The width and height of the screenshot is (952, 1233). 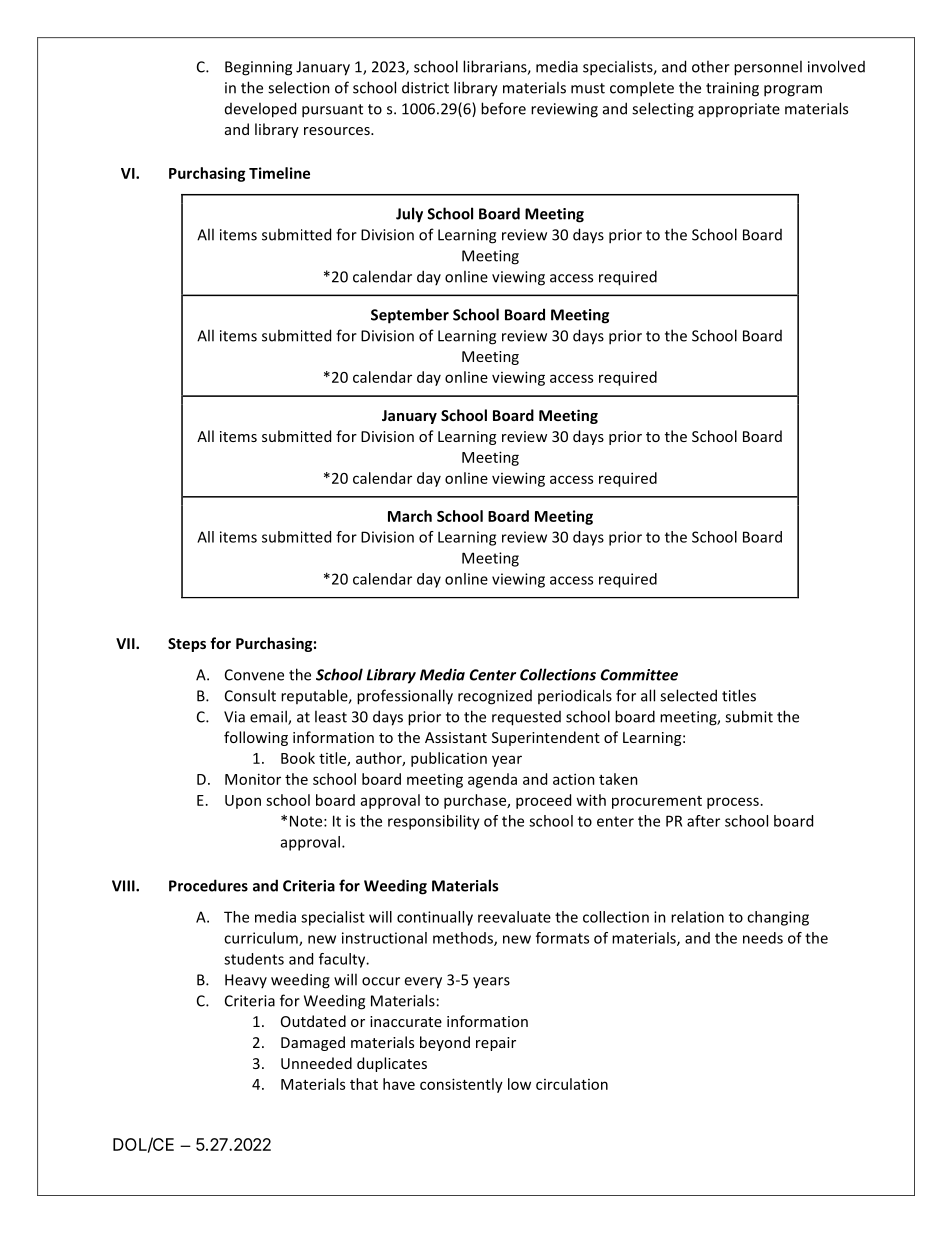 I want to click on repair, so click(x=496, y=1044).
